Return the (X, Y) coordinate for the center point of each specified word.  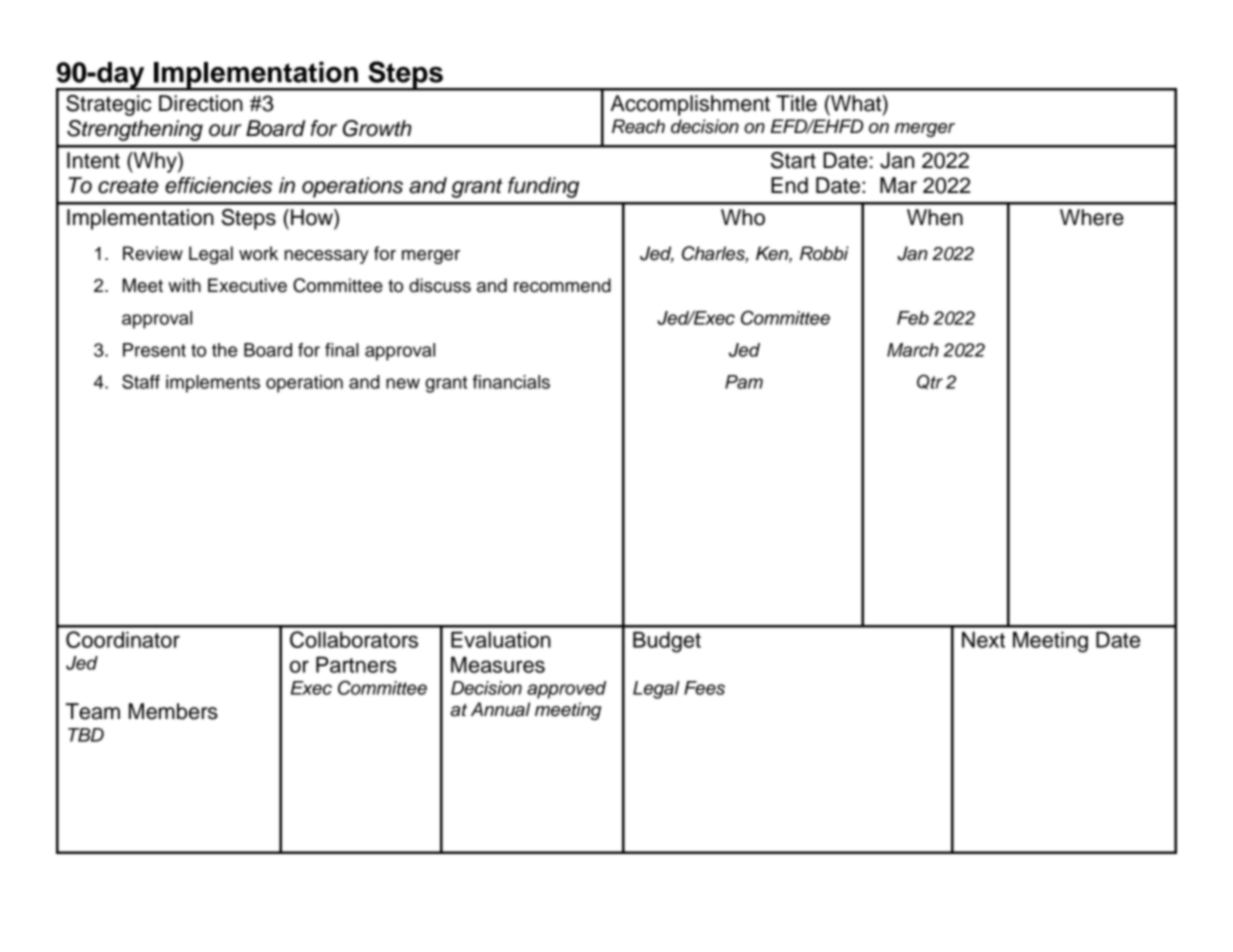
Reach (638, 126)
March (913, 350)
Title (796, 103)
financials (511, 382)
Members (173, 711)
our (225, 130)
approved (566, 690)
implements (213, 384)
